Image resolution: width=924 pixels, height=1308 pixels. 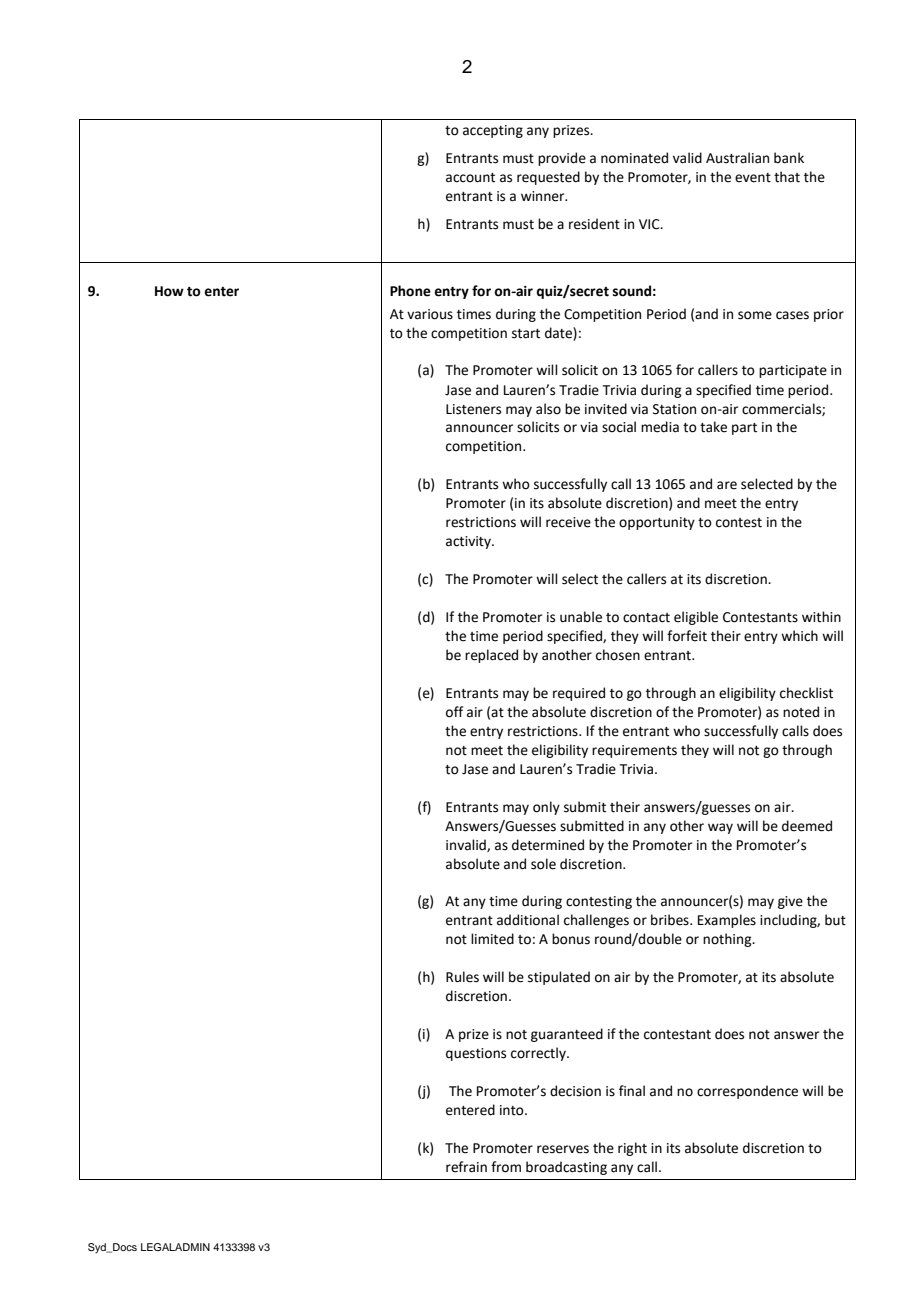 What do you see at coordinates (454, 712) in the screenshot?
I see `off` at bounding box center [454, 712].
